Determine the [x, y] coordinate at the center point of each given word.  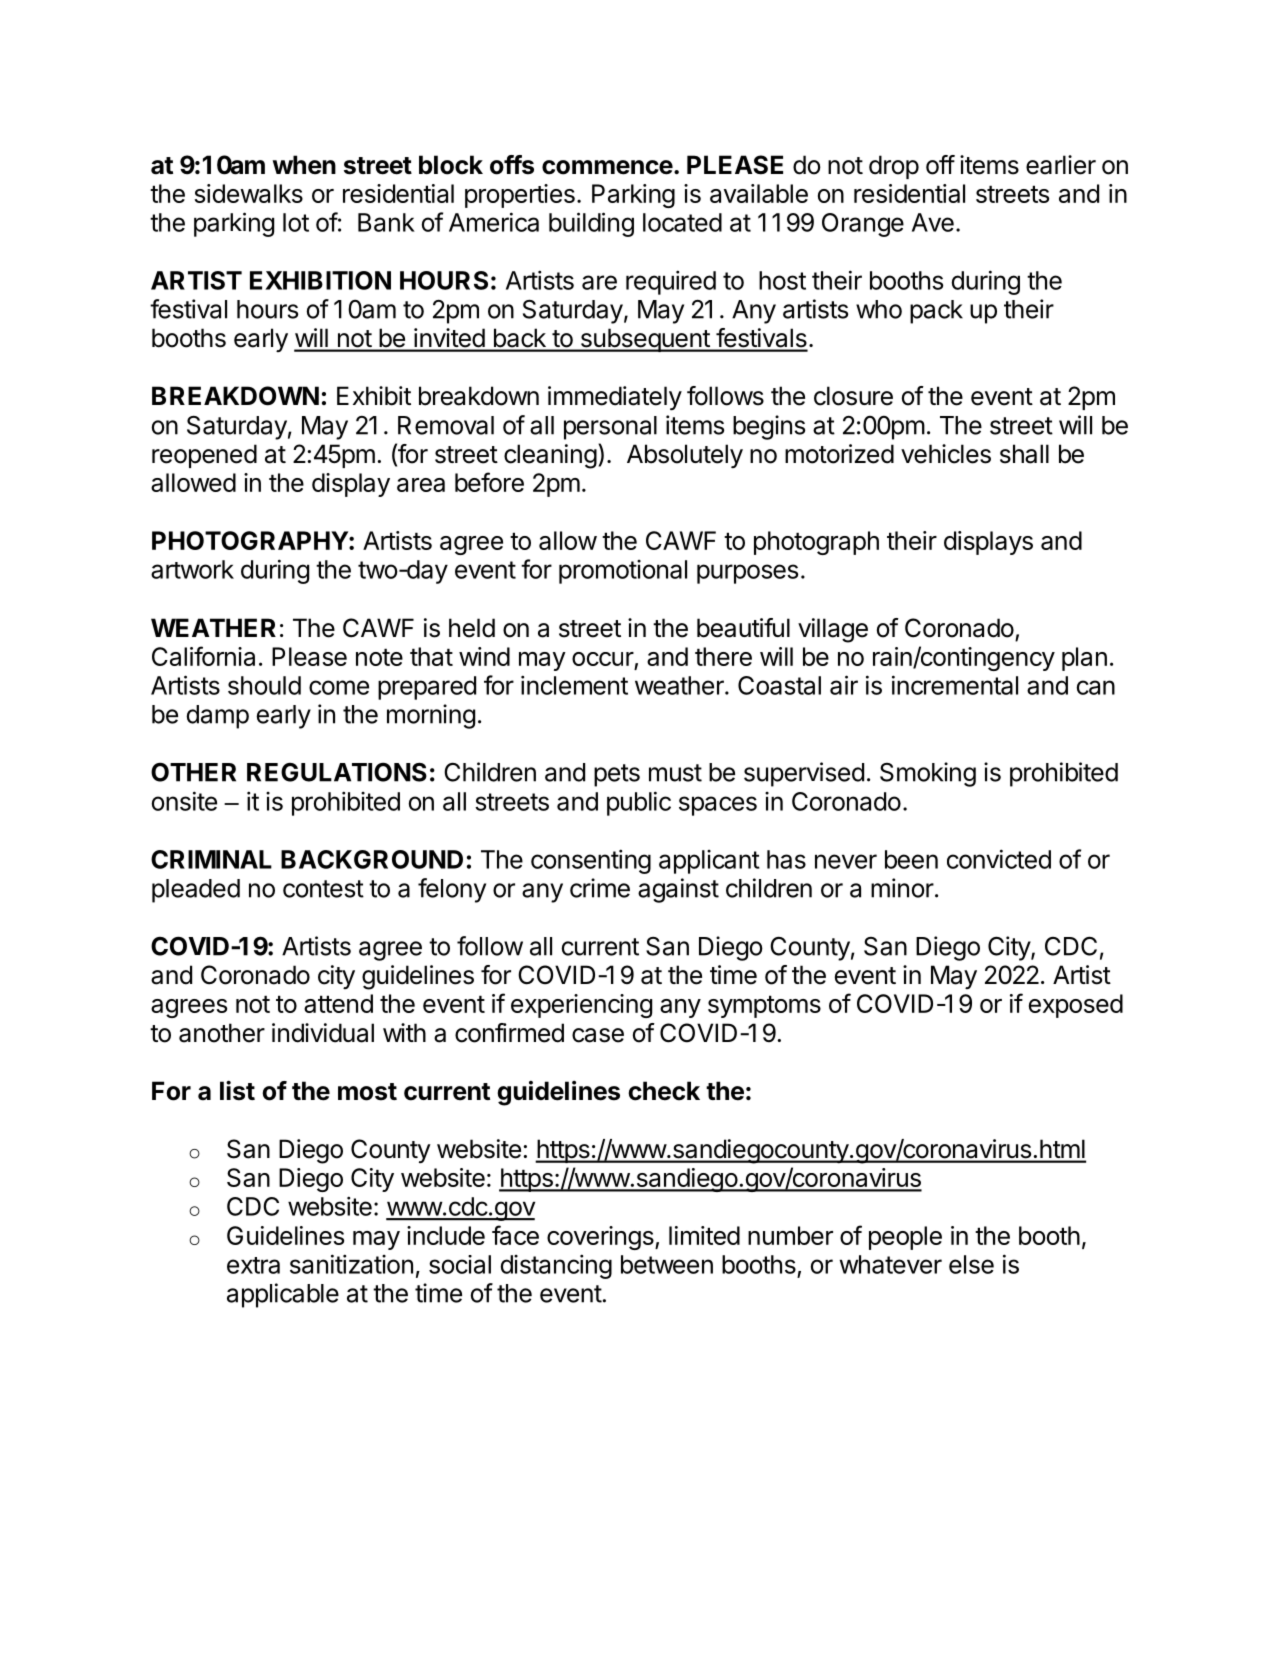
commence [607, 167]
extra [253, 1265]
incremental [955, 685]
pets [617, 775]
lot [296, 222]
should [264, 685]
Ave [933, 222]
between [667, 1264]
